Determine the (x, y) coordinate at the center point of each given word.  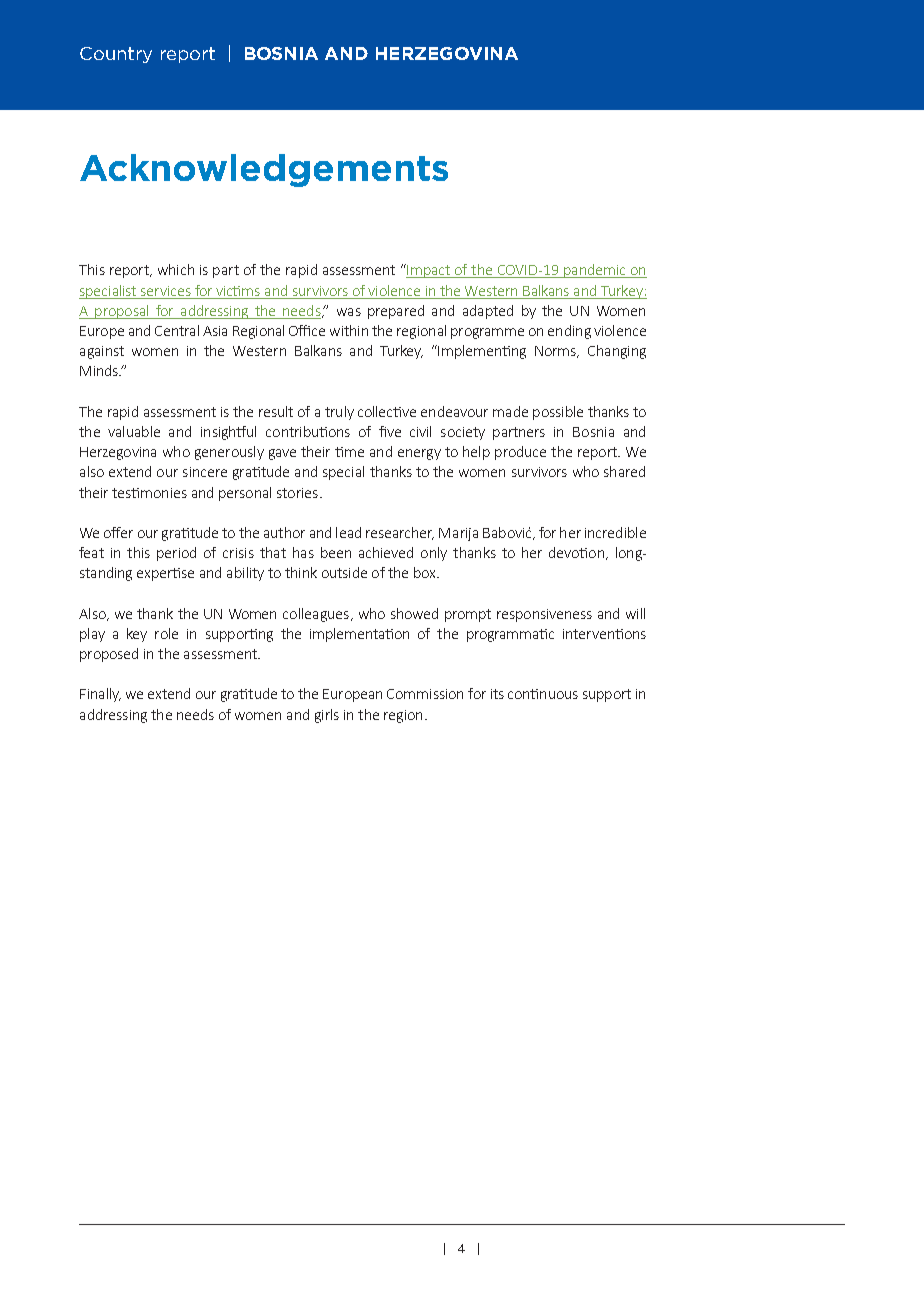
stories (297, 493)
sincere (205, 472)
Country (116, 55)
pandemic (595, 271)
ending (569, 332)
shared (624, 471)
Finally (100, 695)
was (349, 312)
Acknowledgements (264, 170)
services (166, 291)
